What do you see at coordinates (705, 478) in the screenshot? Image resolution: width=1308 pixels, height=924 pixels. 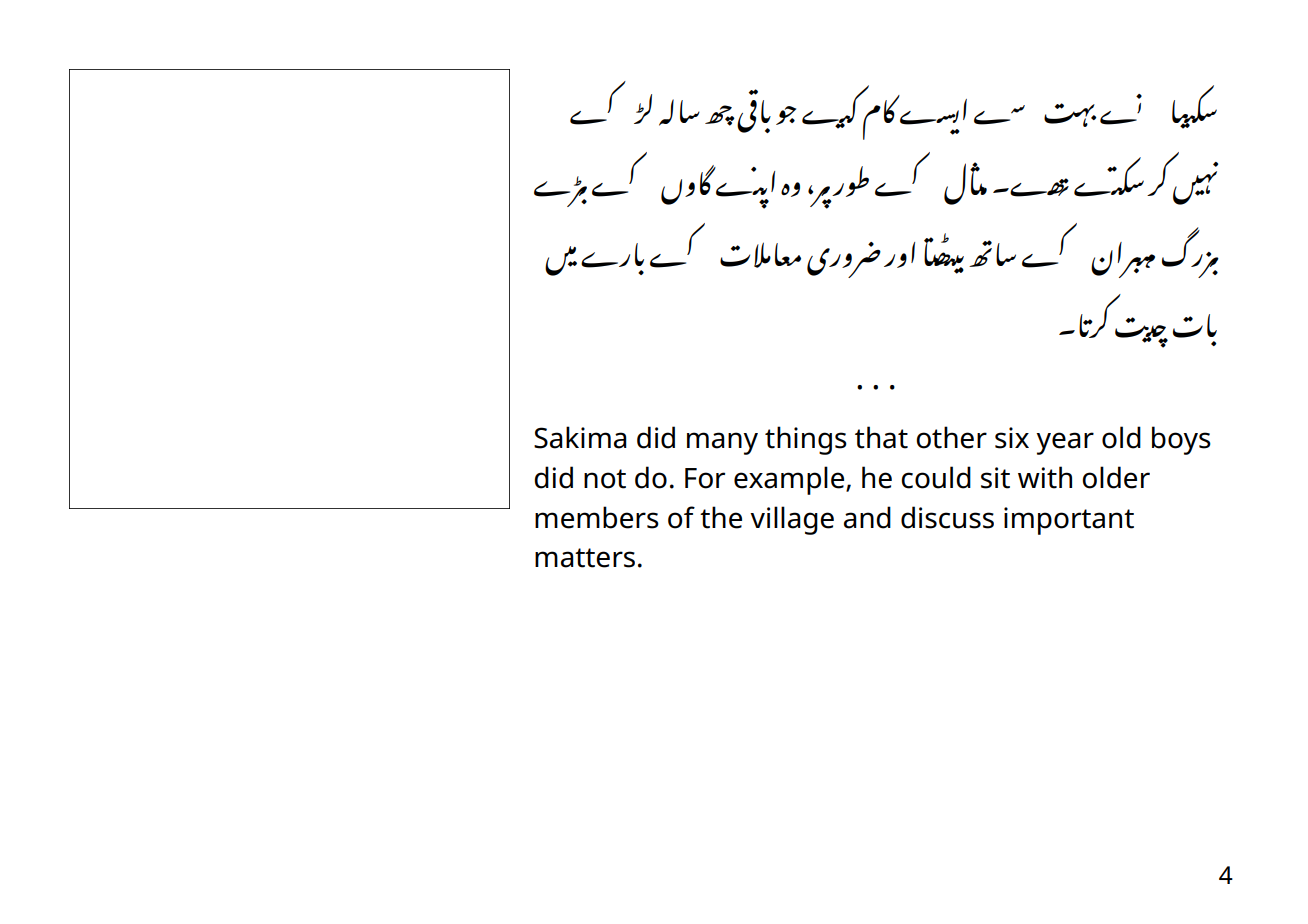 I see `For` at bounding box center [705, 478].
